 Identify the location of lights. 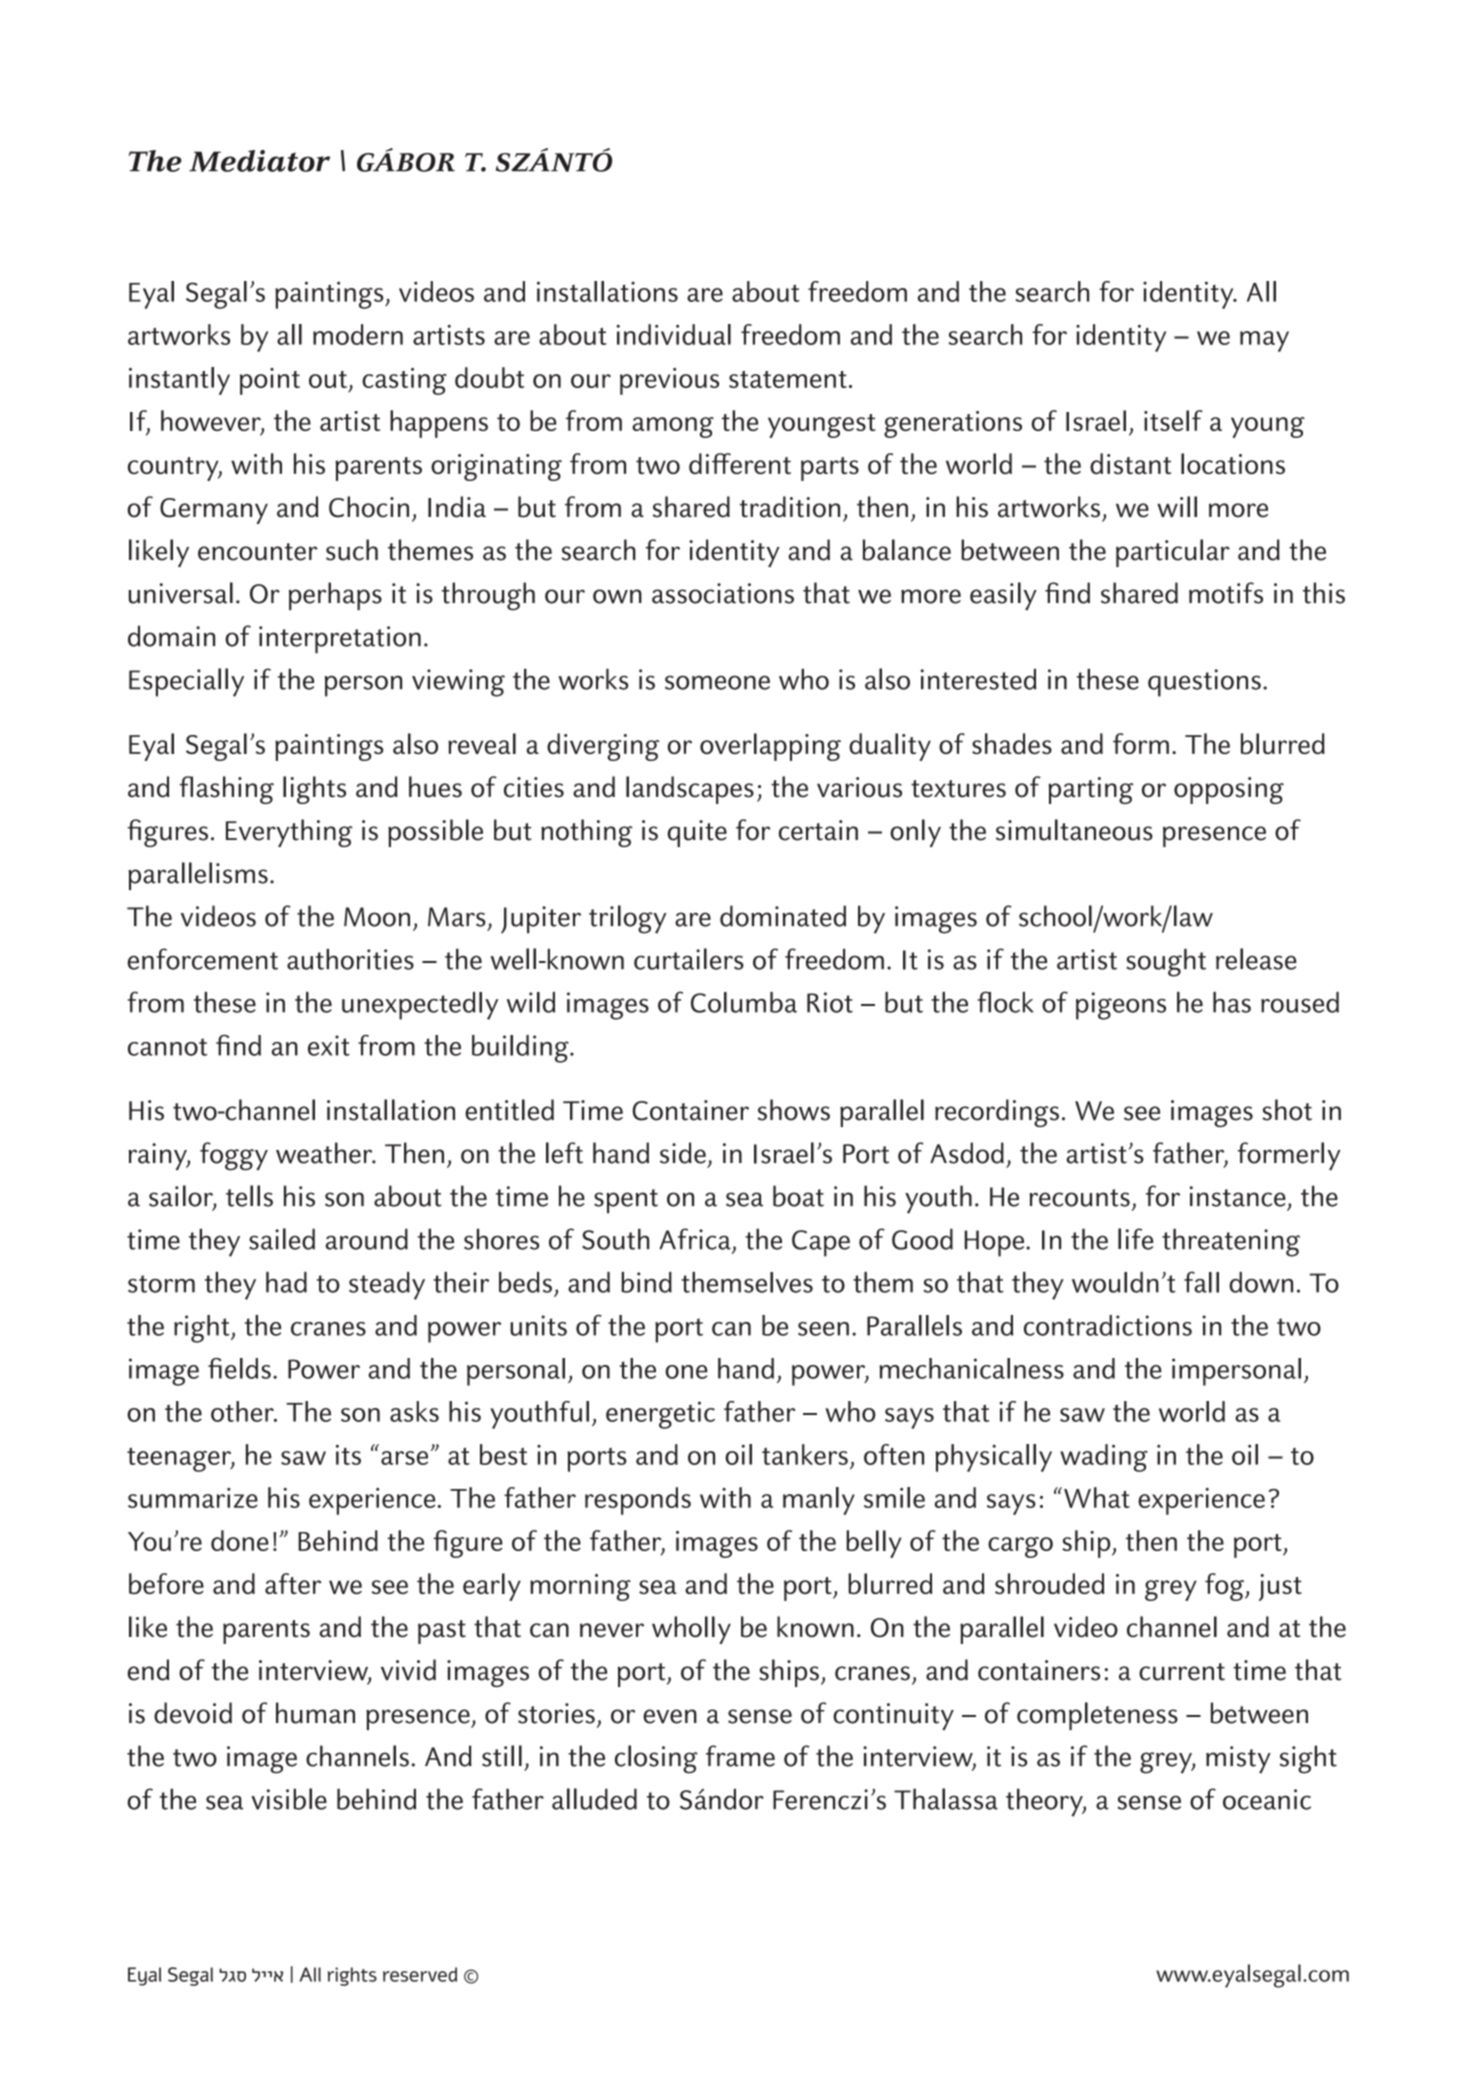
(314, 790).
